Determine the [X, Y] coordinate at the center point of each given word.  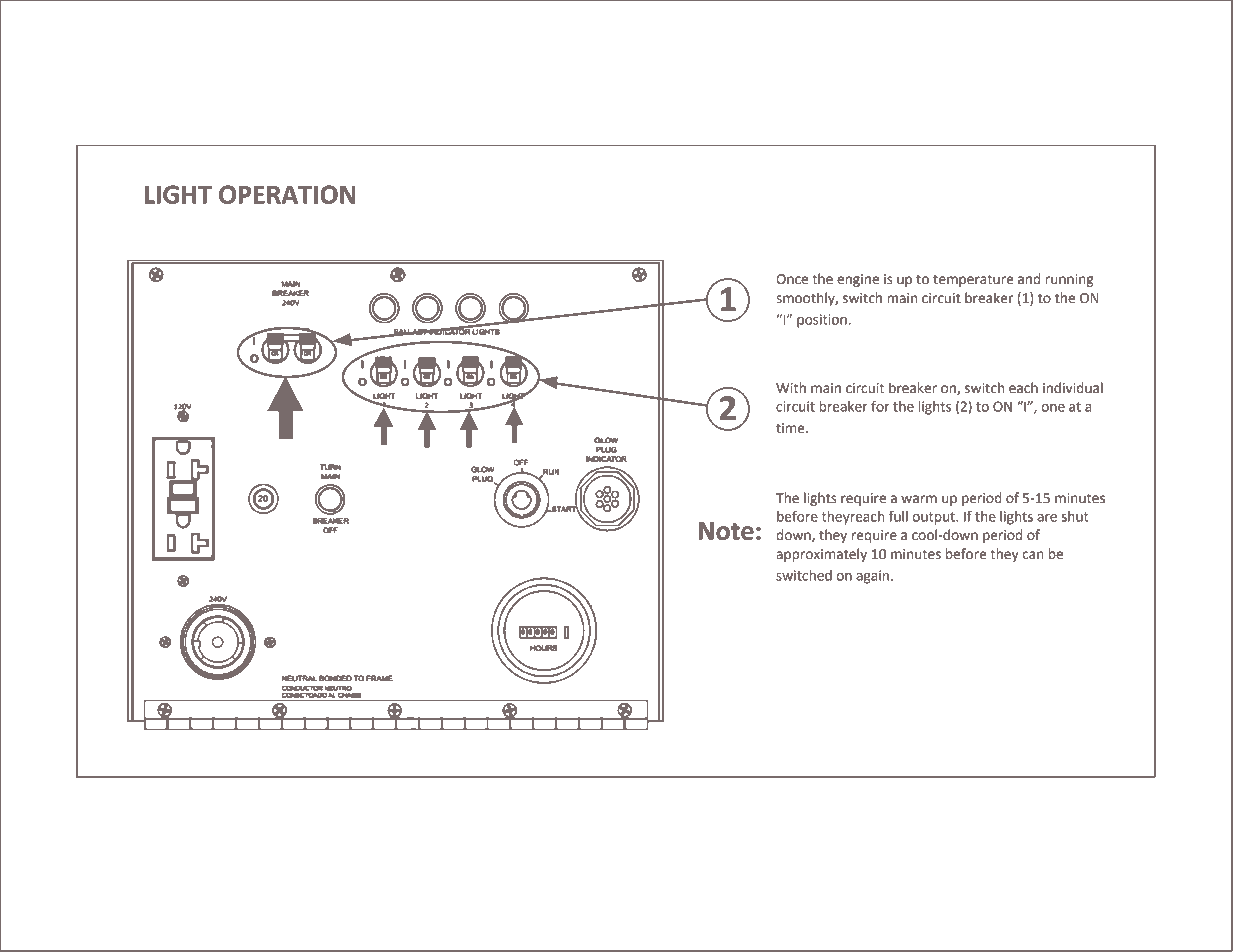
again [872, 577]
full [898, 516]
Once [792, 279]
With [791, 388]
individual [1073, 388]
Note [726, 531]
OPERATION [287, 194]
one [1053, 408]
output [935, 518]
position [822, 321]
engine [858, 280]
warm [919, 499]
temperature [973, 280]
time [791, 428]
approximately [821, 555]
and [1029, 279]
